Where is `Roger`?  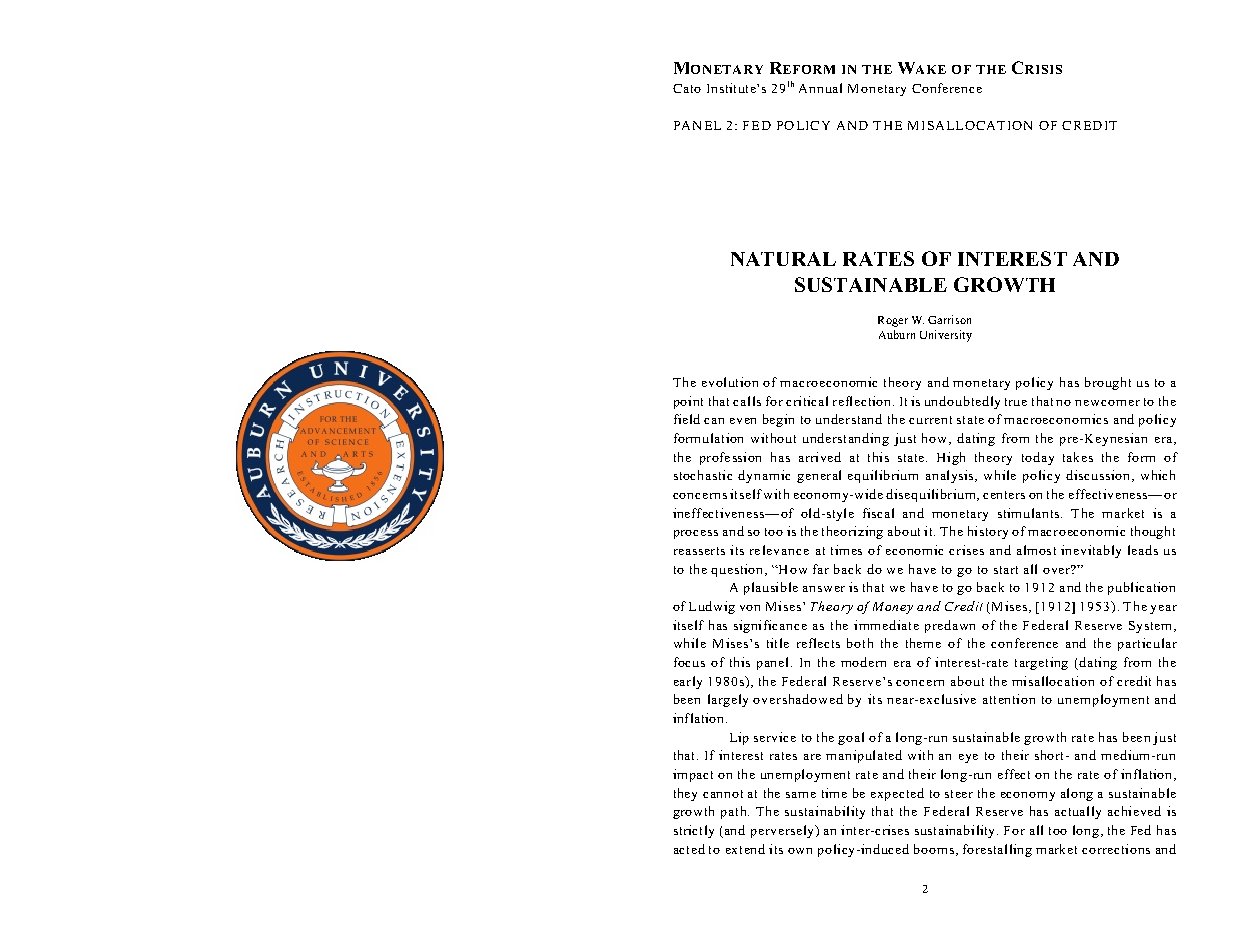 Roger is located at coordinates (893, 321).
